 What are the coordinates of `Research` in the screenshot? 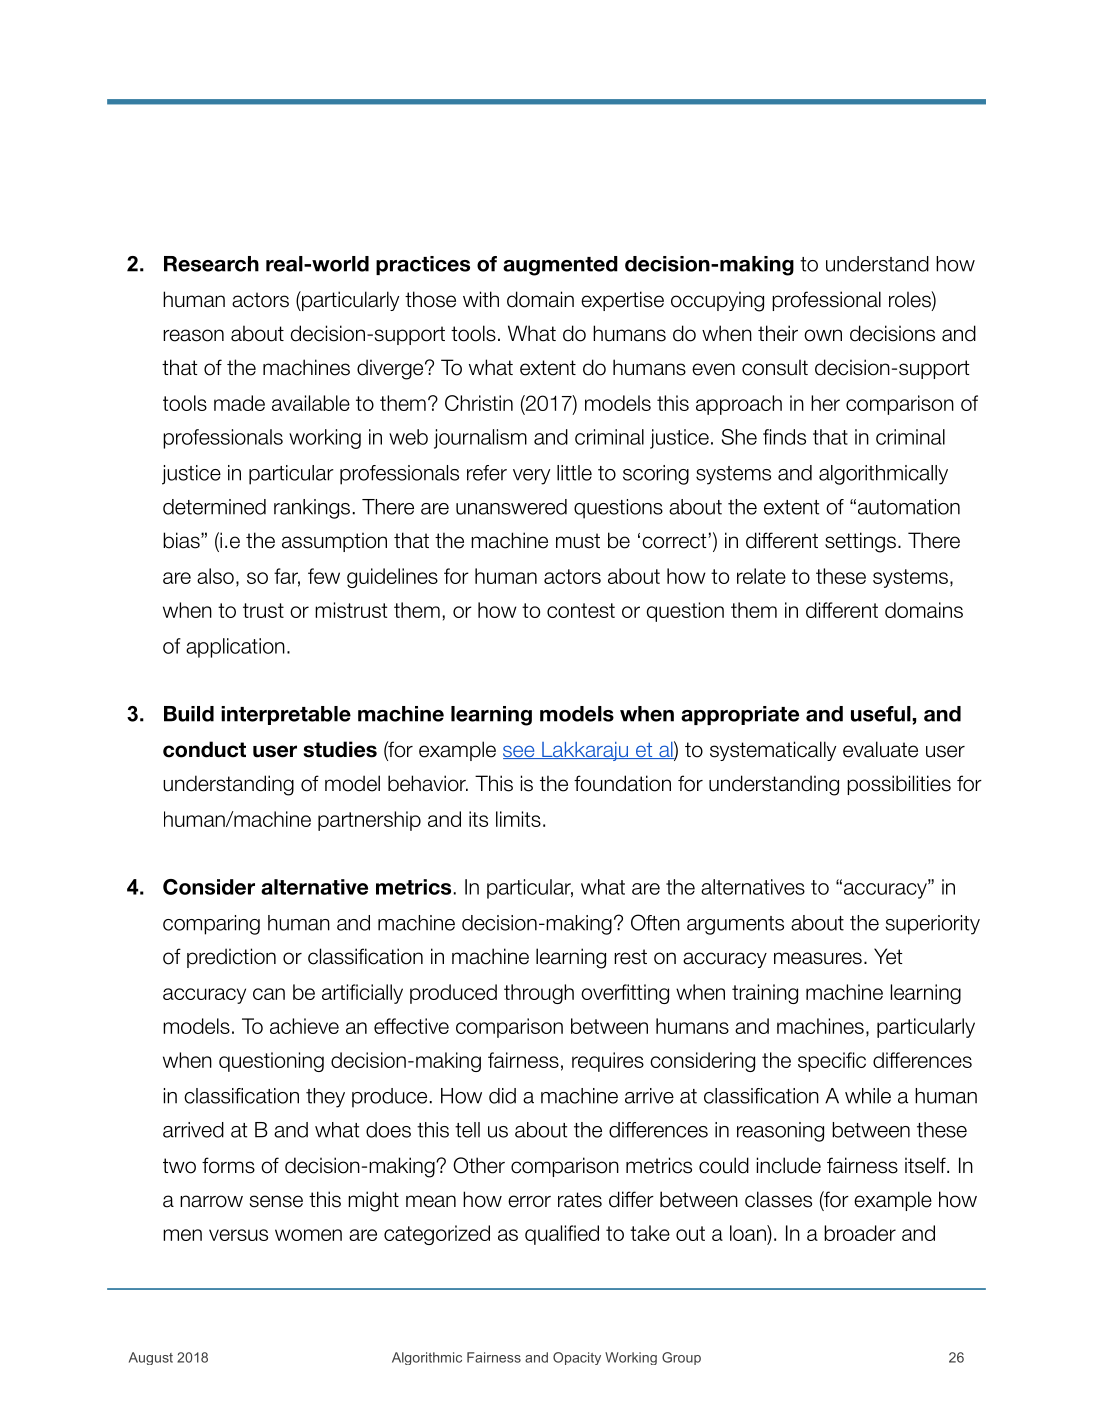 It's located at (211, 264).
